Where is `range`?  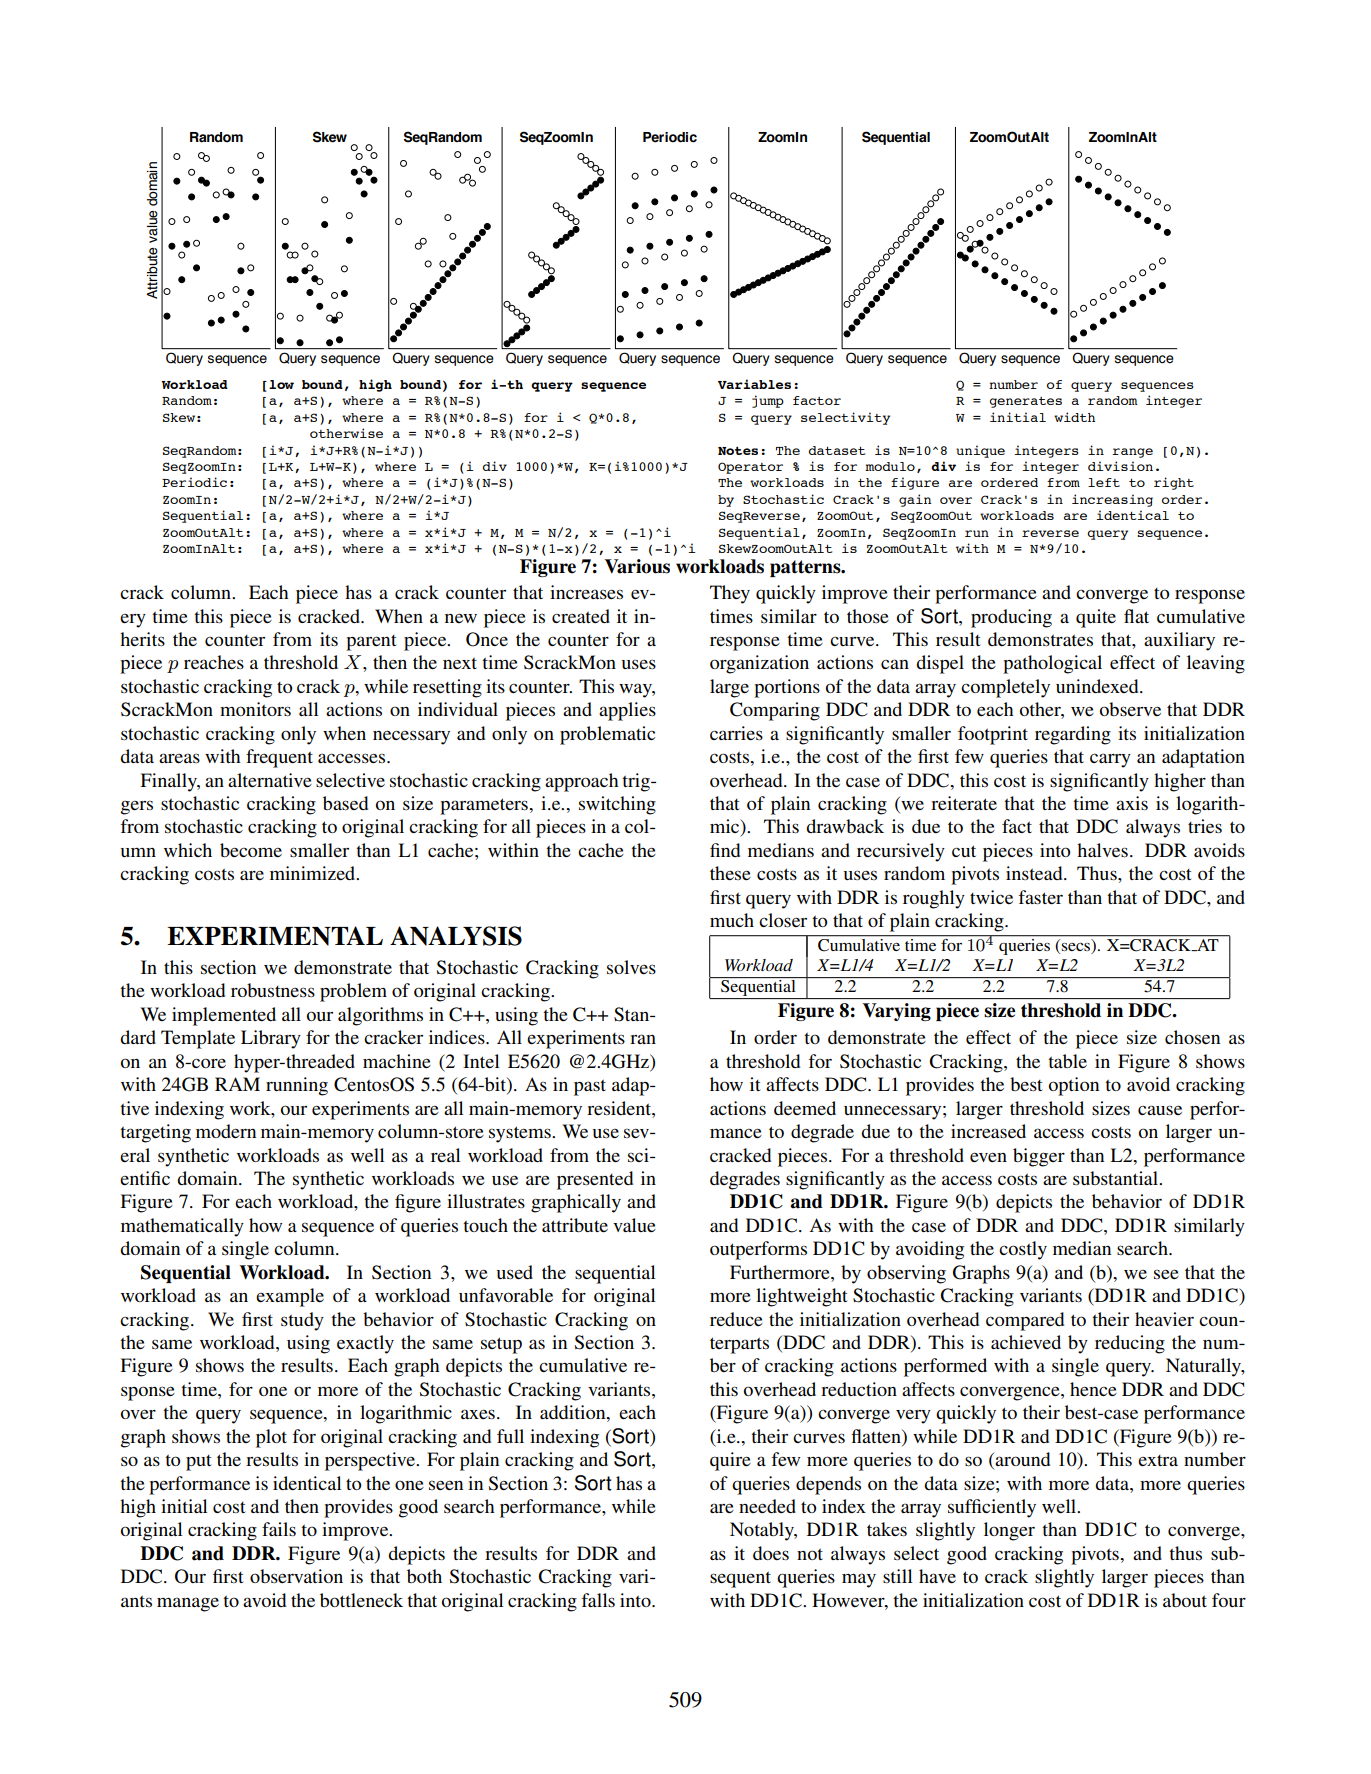 range is located at coordinates (1132, 453).
